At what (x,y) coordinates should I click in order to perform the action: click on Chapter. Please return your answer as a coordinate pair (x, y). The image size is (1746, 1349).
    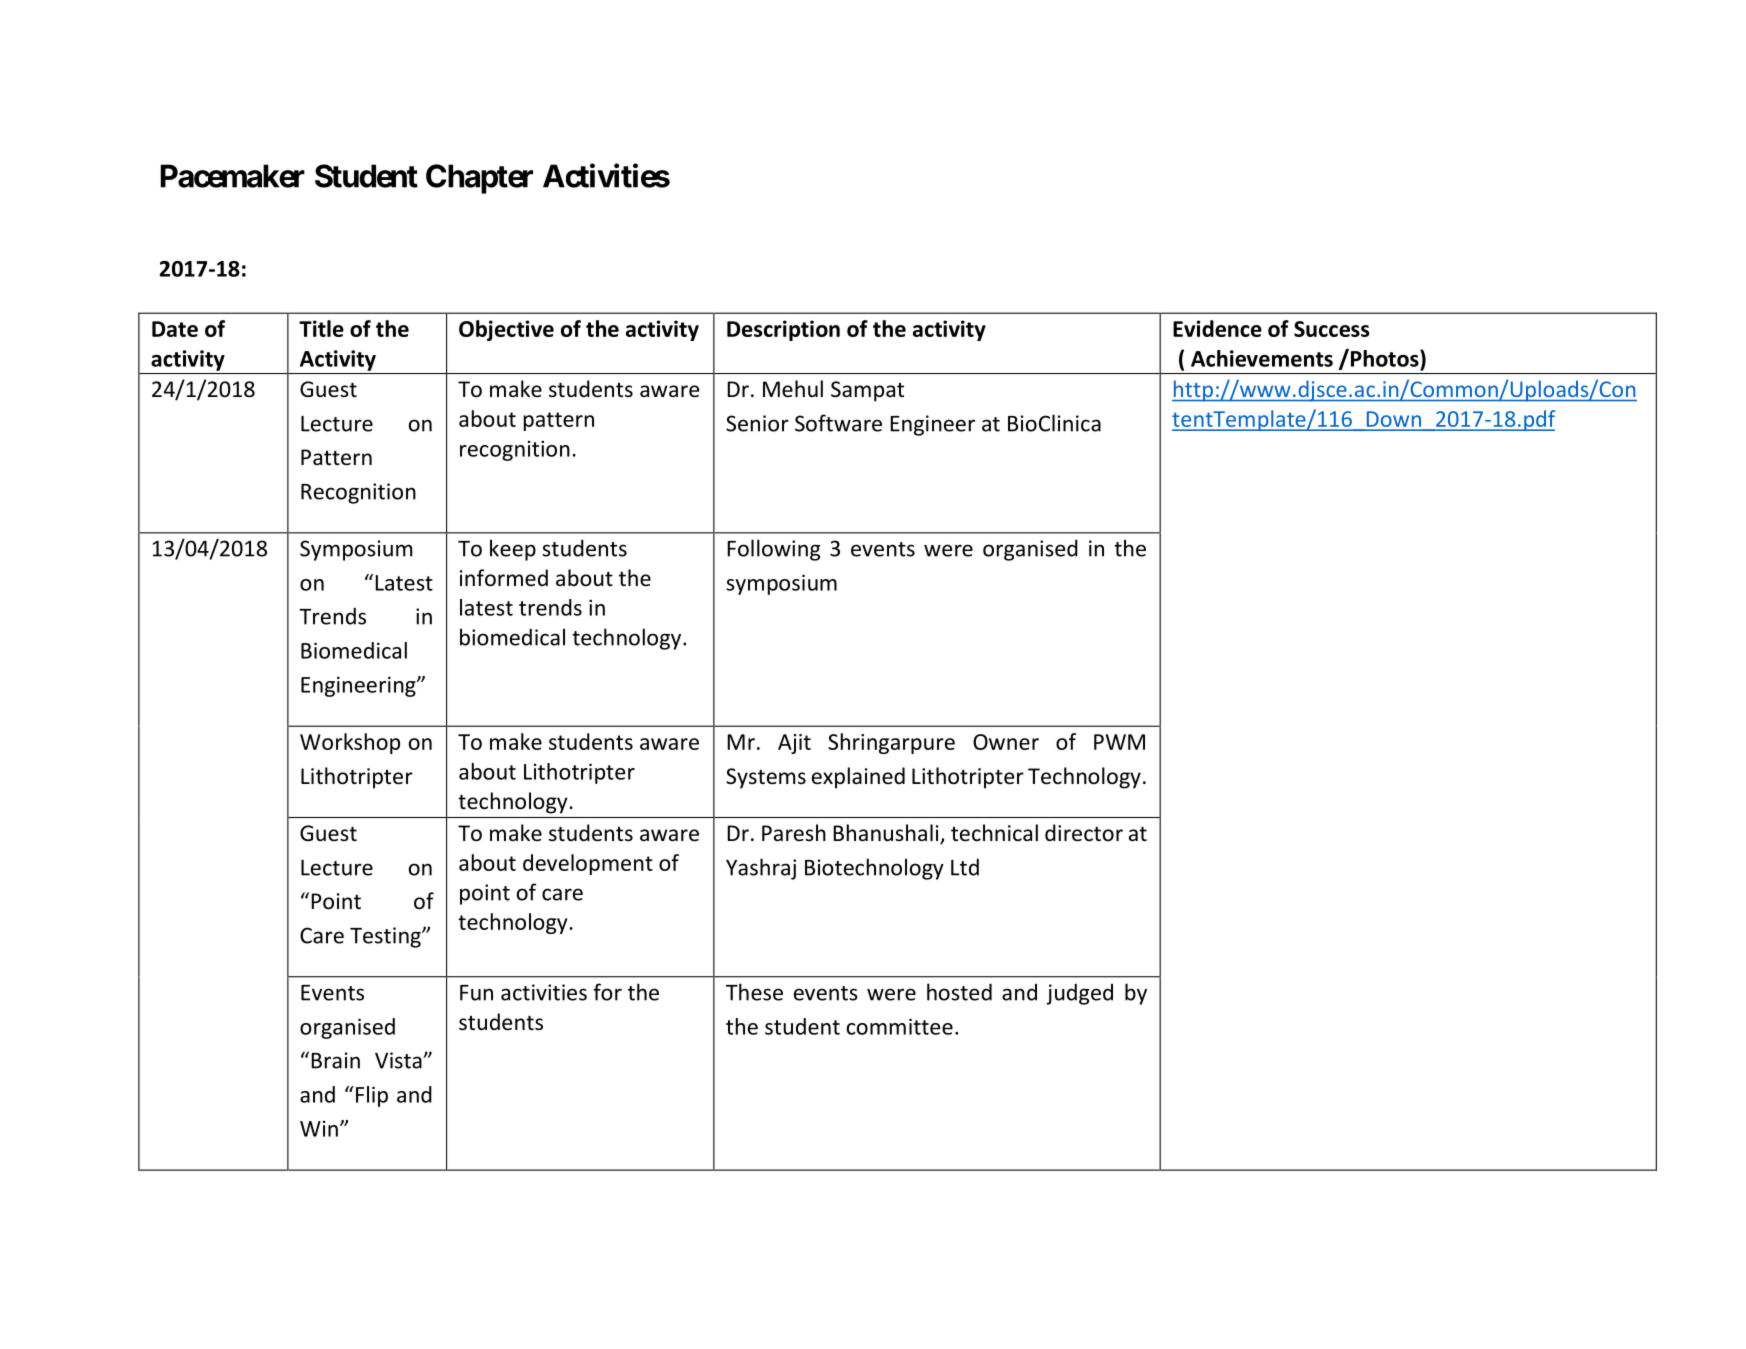
    Looking at the image, I should click on (479, 179).
